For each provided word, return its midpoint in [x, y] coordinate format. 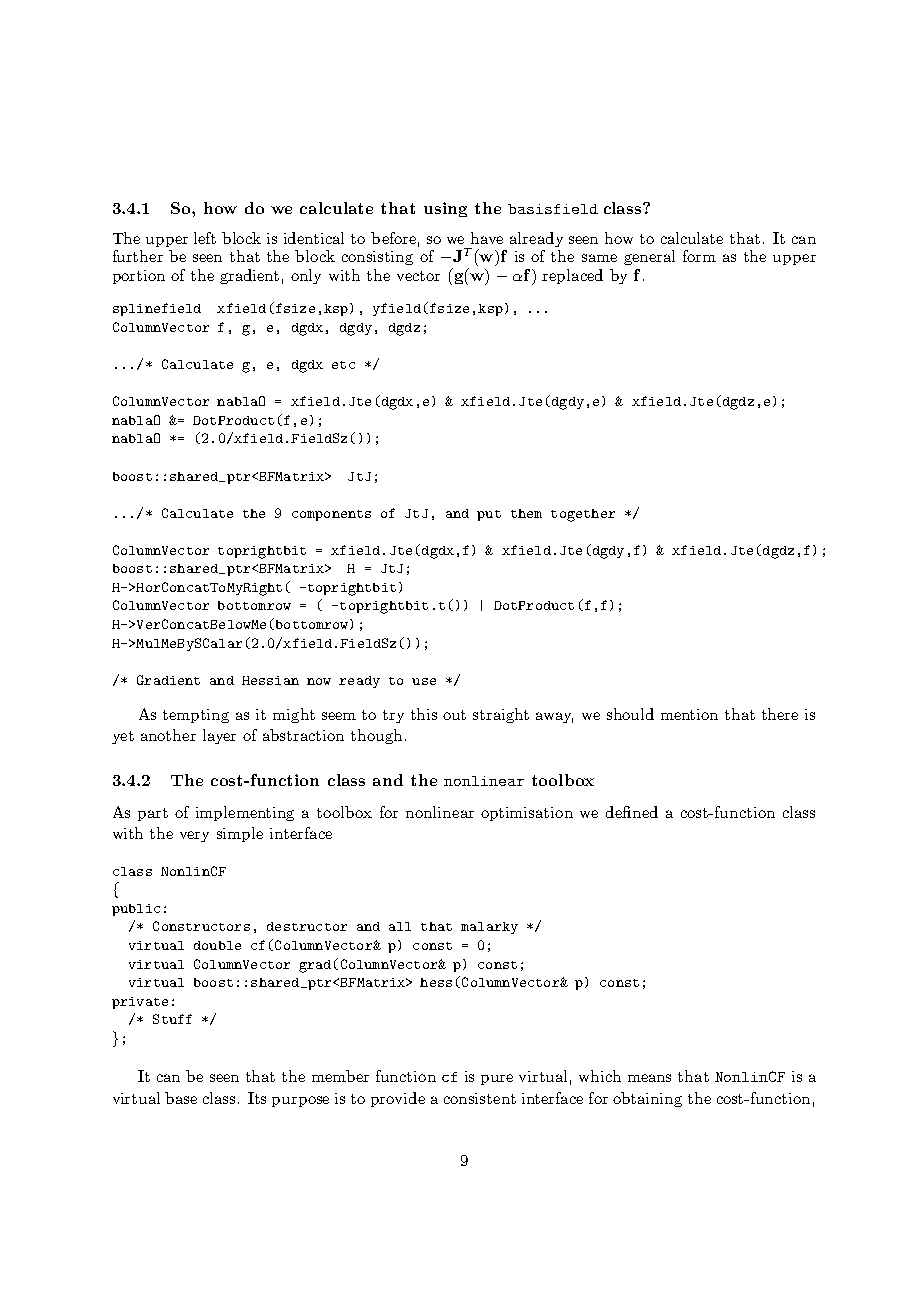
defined [632, 812]
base [181, 1098]
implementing [245, 813]
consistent [480, 1098]
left [205, 238]
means [649, 1078]
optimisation [527, 814]
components [331, 515]
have [487, 238]
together [583, 515]
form [699, 256]
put [489, 515]
